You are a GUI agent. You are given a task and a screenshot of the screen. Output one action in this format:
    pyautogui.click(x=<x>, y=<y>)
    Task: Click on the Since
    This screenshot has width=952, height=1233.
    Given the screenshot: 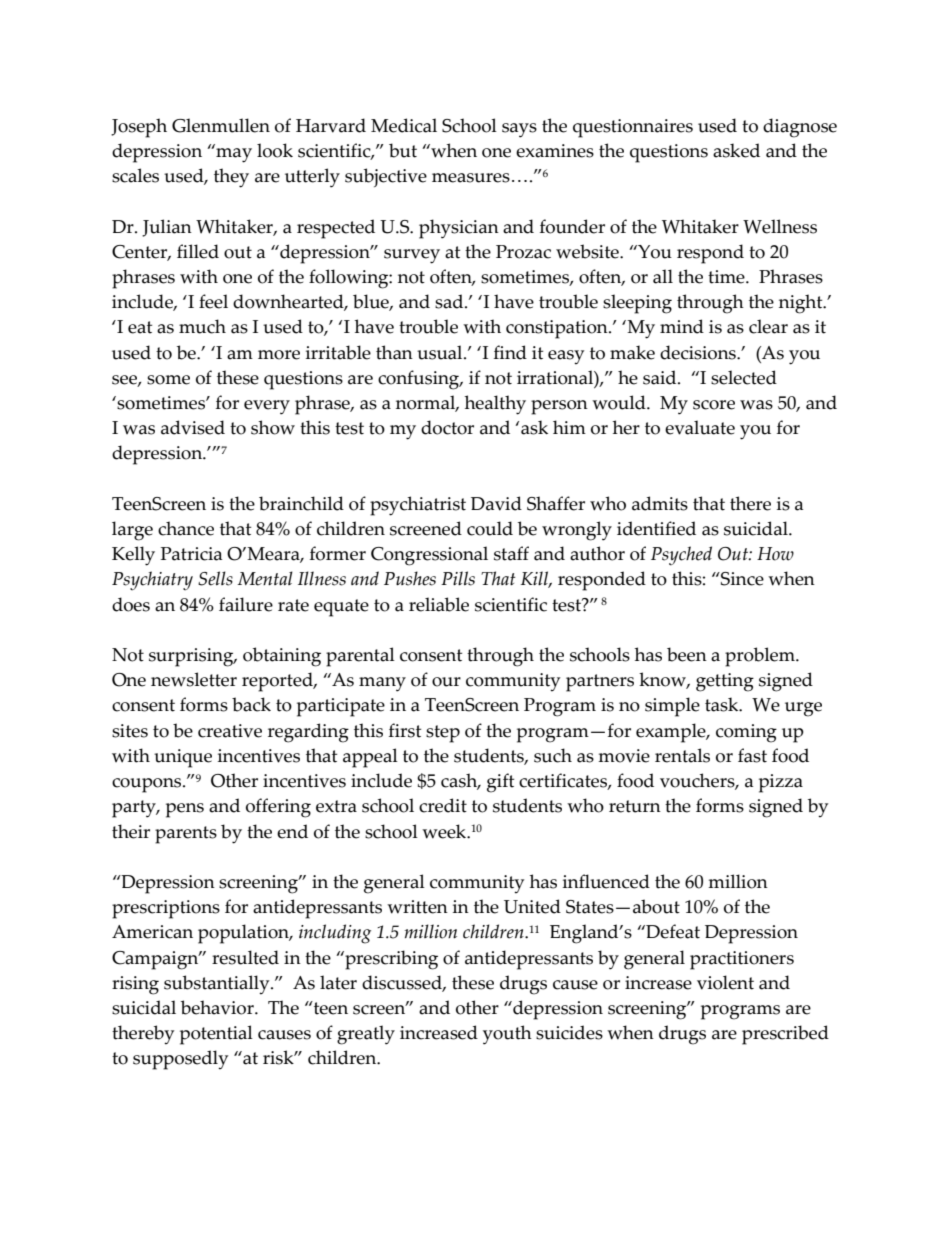 What is the action you would take?
    pyautogui.click(x=741, y=579)
